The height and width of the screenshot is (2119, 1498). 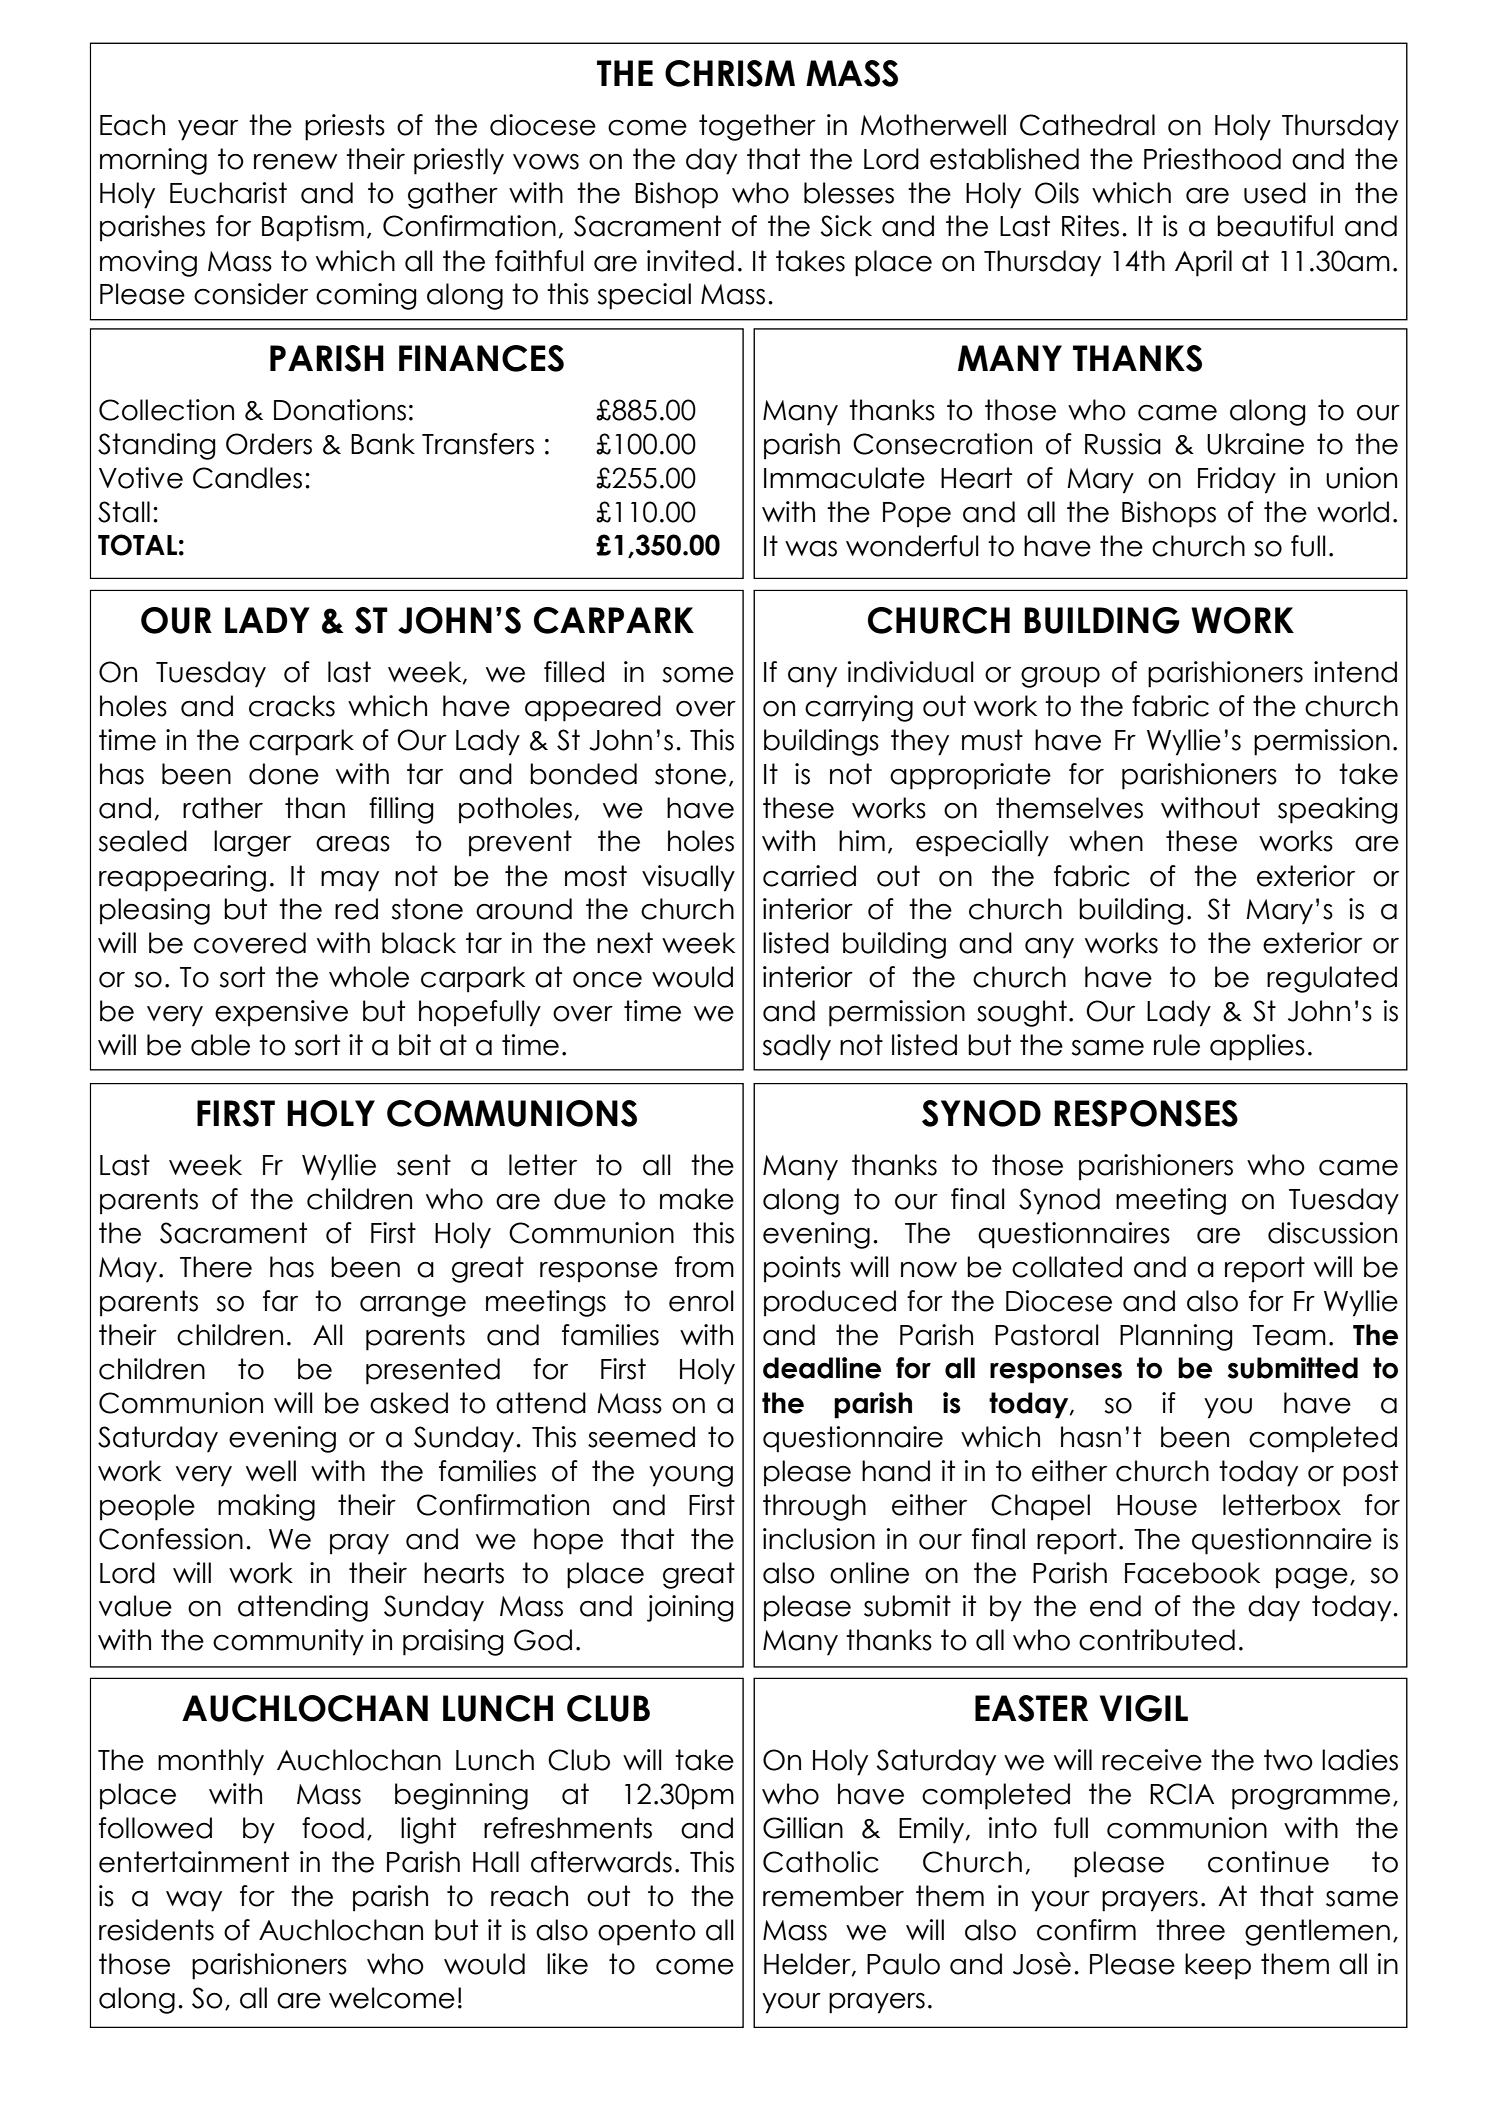 I want to click on intend, so click(x=1355, y=672).
